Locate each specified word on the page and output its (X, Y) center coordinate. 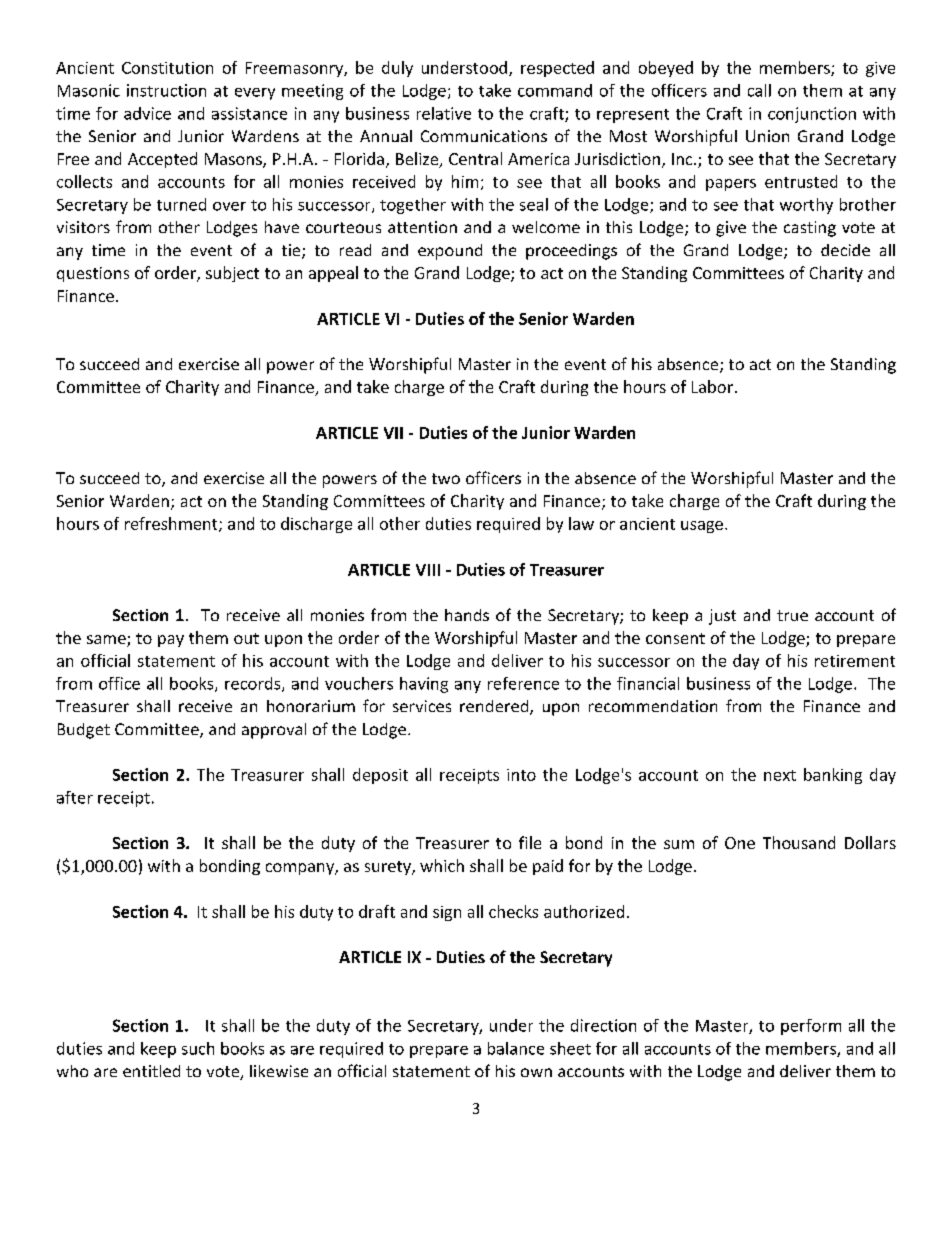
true (792, 615)
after (75, 797)
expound (450, 252)
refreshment (172, 524)
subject (232, 274)
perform (811, 1027)
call (759, 90)
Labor (712, 386)
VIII (428, 570)
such (198, 1048)
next (780, 775)
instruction (166, 90)
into (521, 775)
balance (516, 1048)
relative (444, 113)
